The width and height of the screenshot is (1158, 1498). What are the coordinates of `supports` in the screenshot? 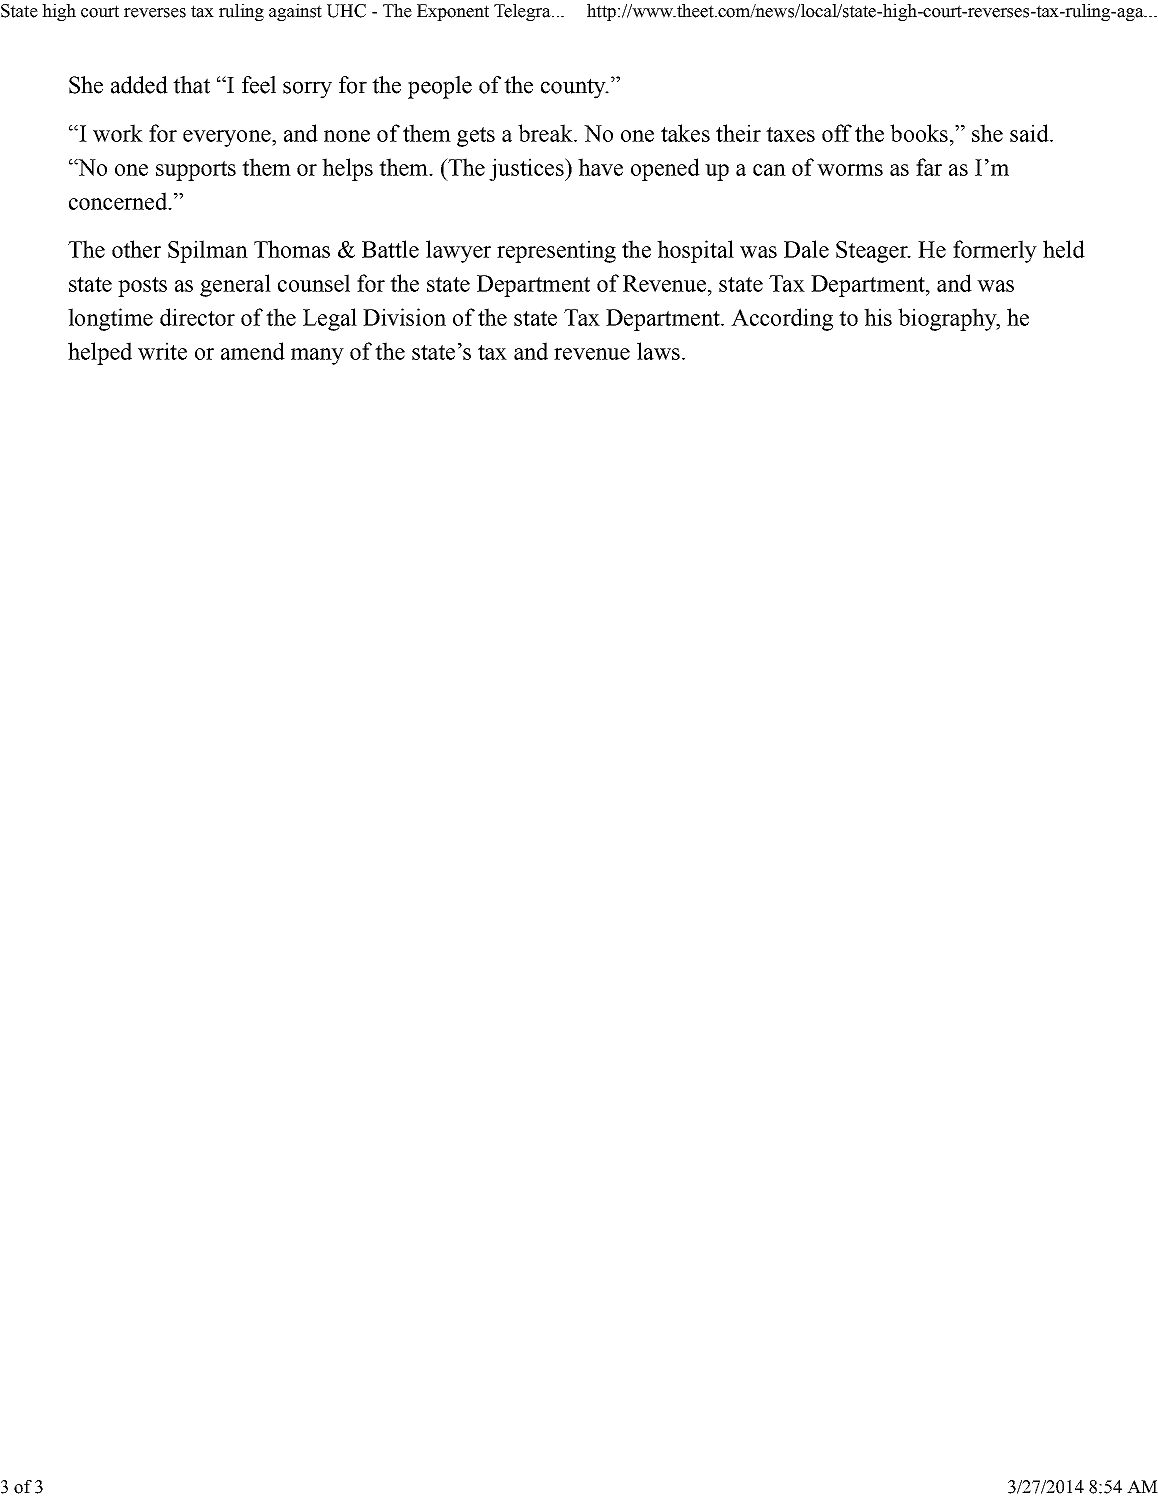 It's located at (196, 171).
